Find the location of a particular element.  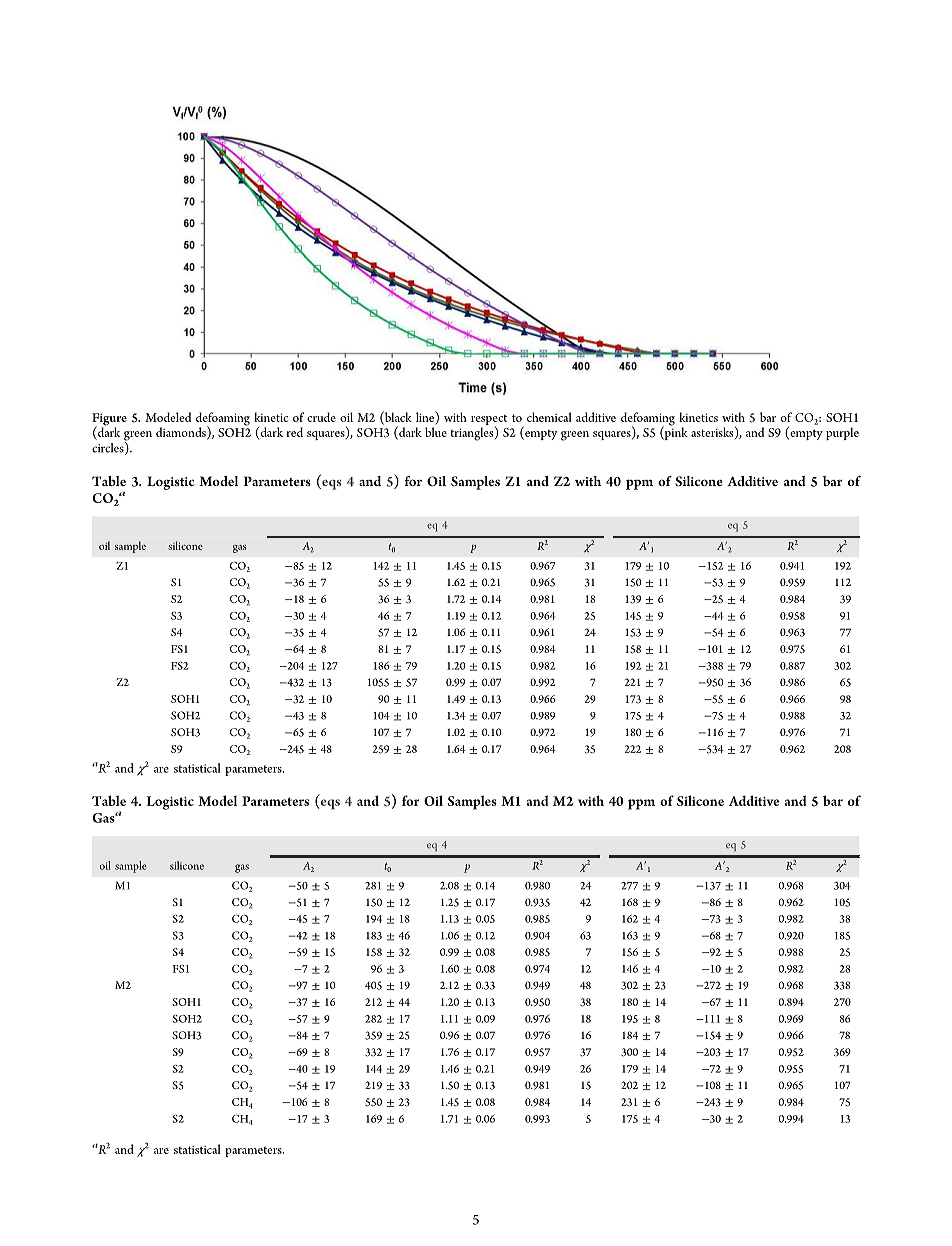

red is located at coordinates (294, 432).
